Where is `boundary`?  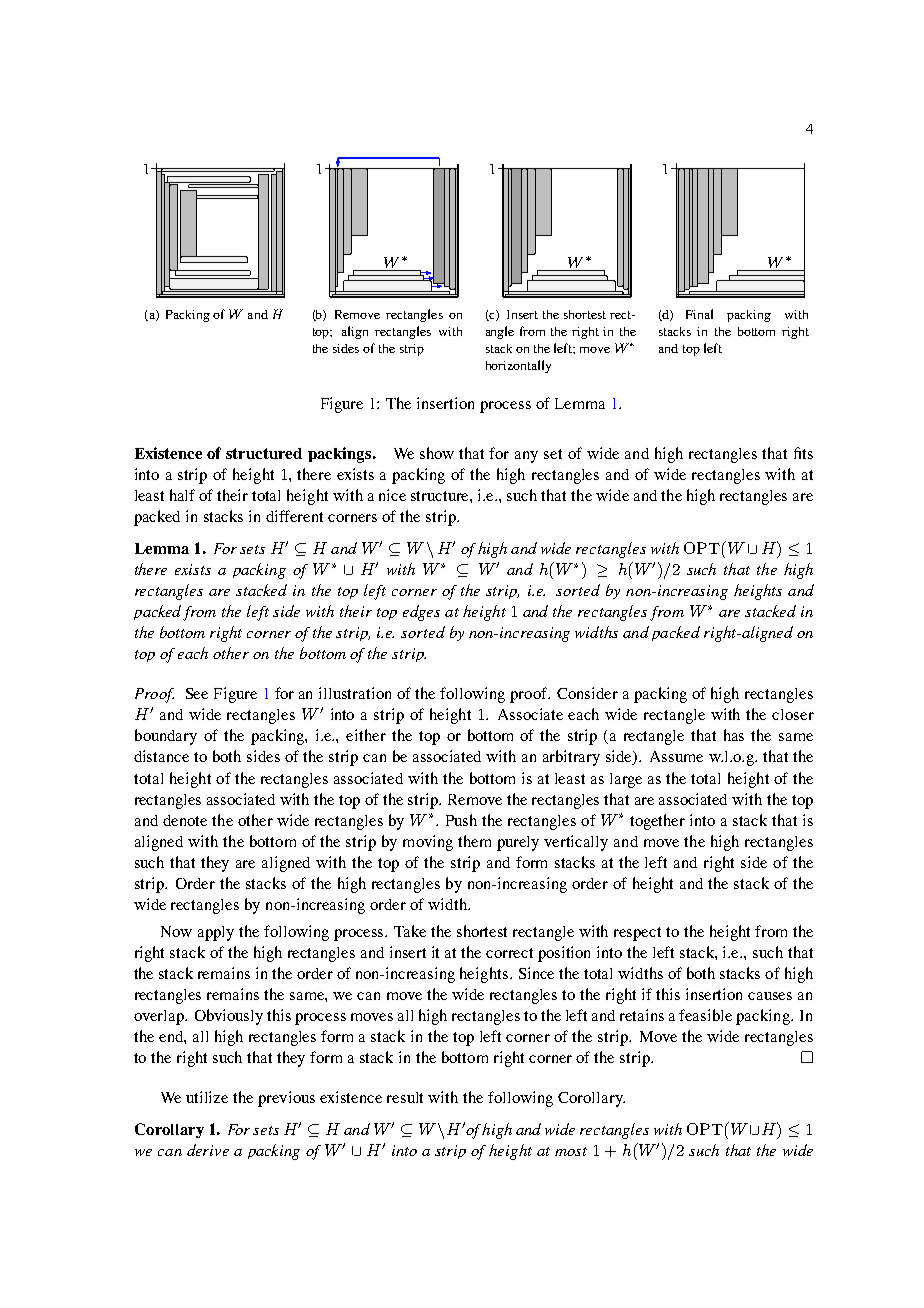 boundary is located at coordinates (166, 737).
